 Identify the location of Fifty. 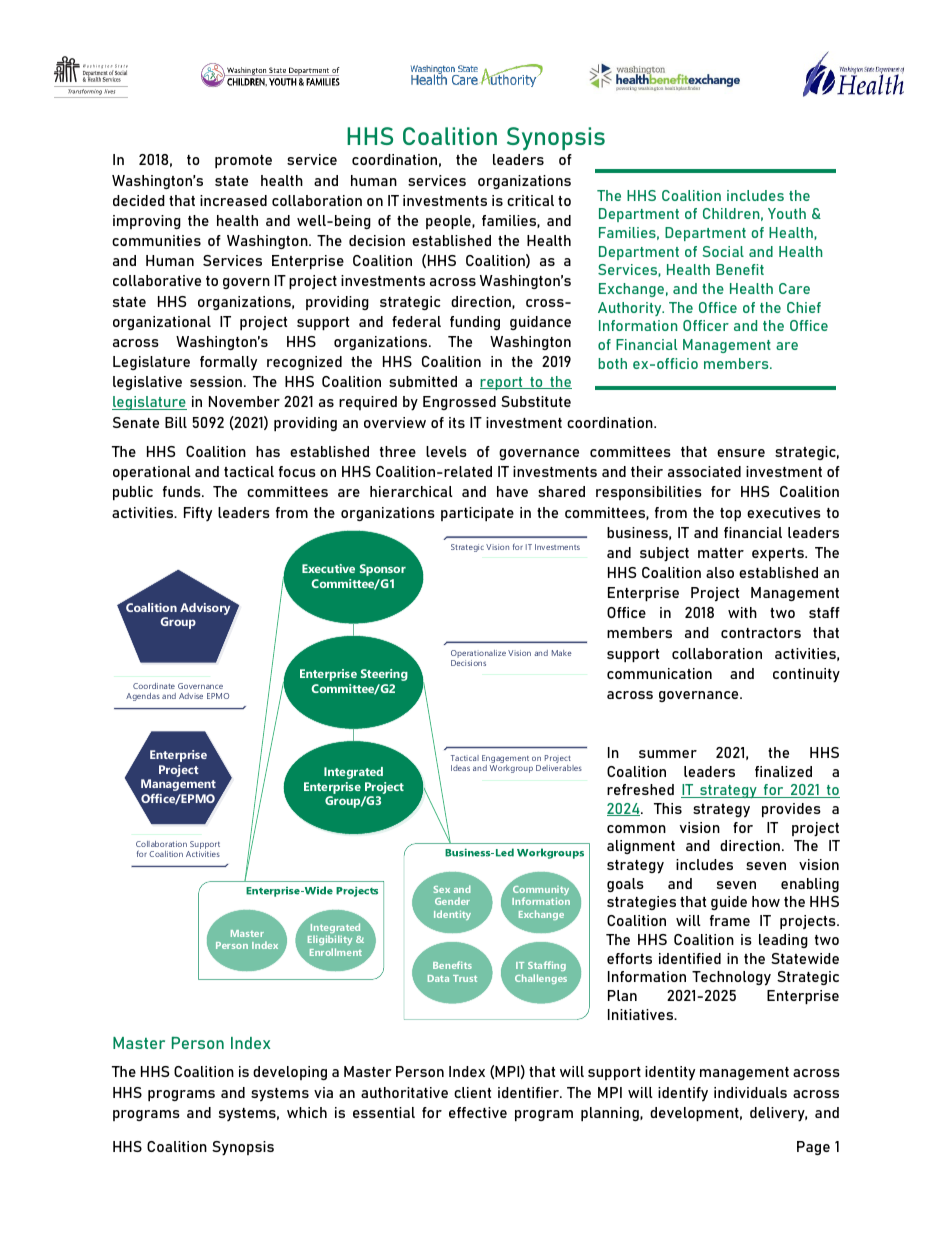
(198, 514).
